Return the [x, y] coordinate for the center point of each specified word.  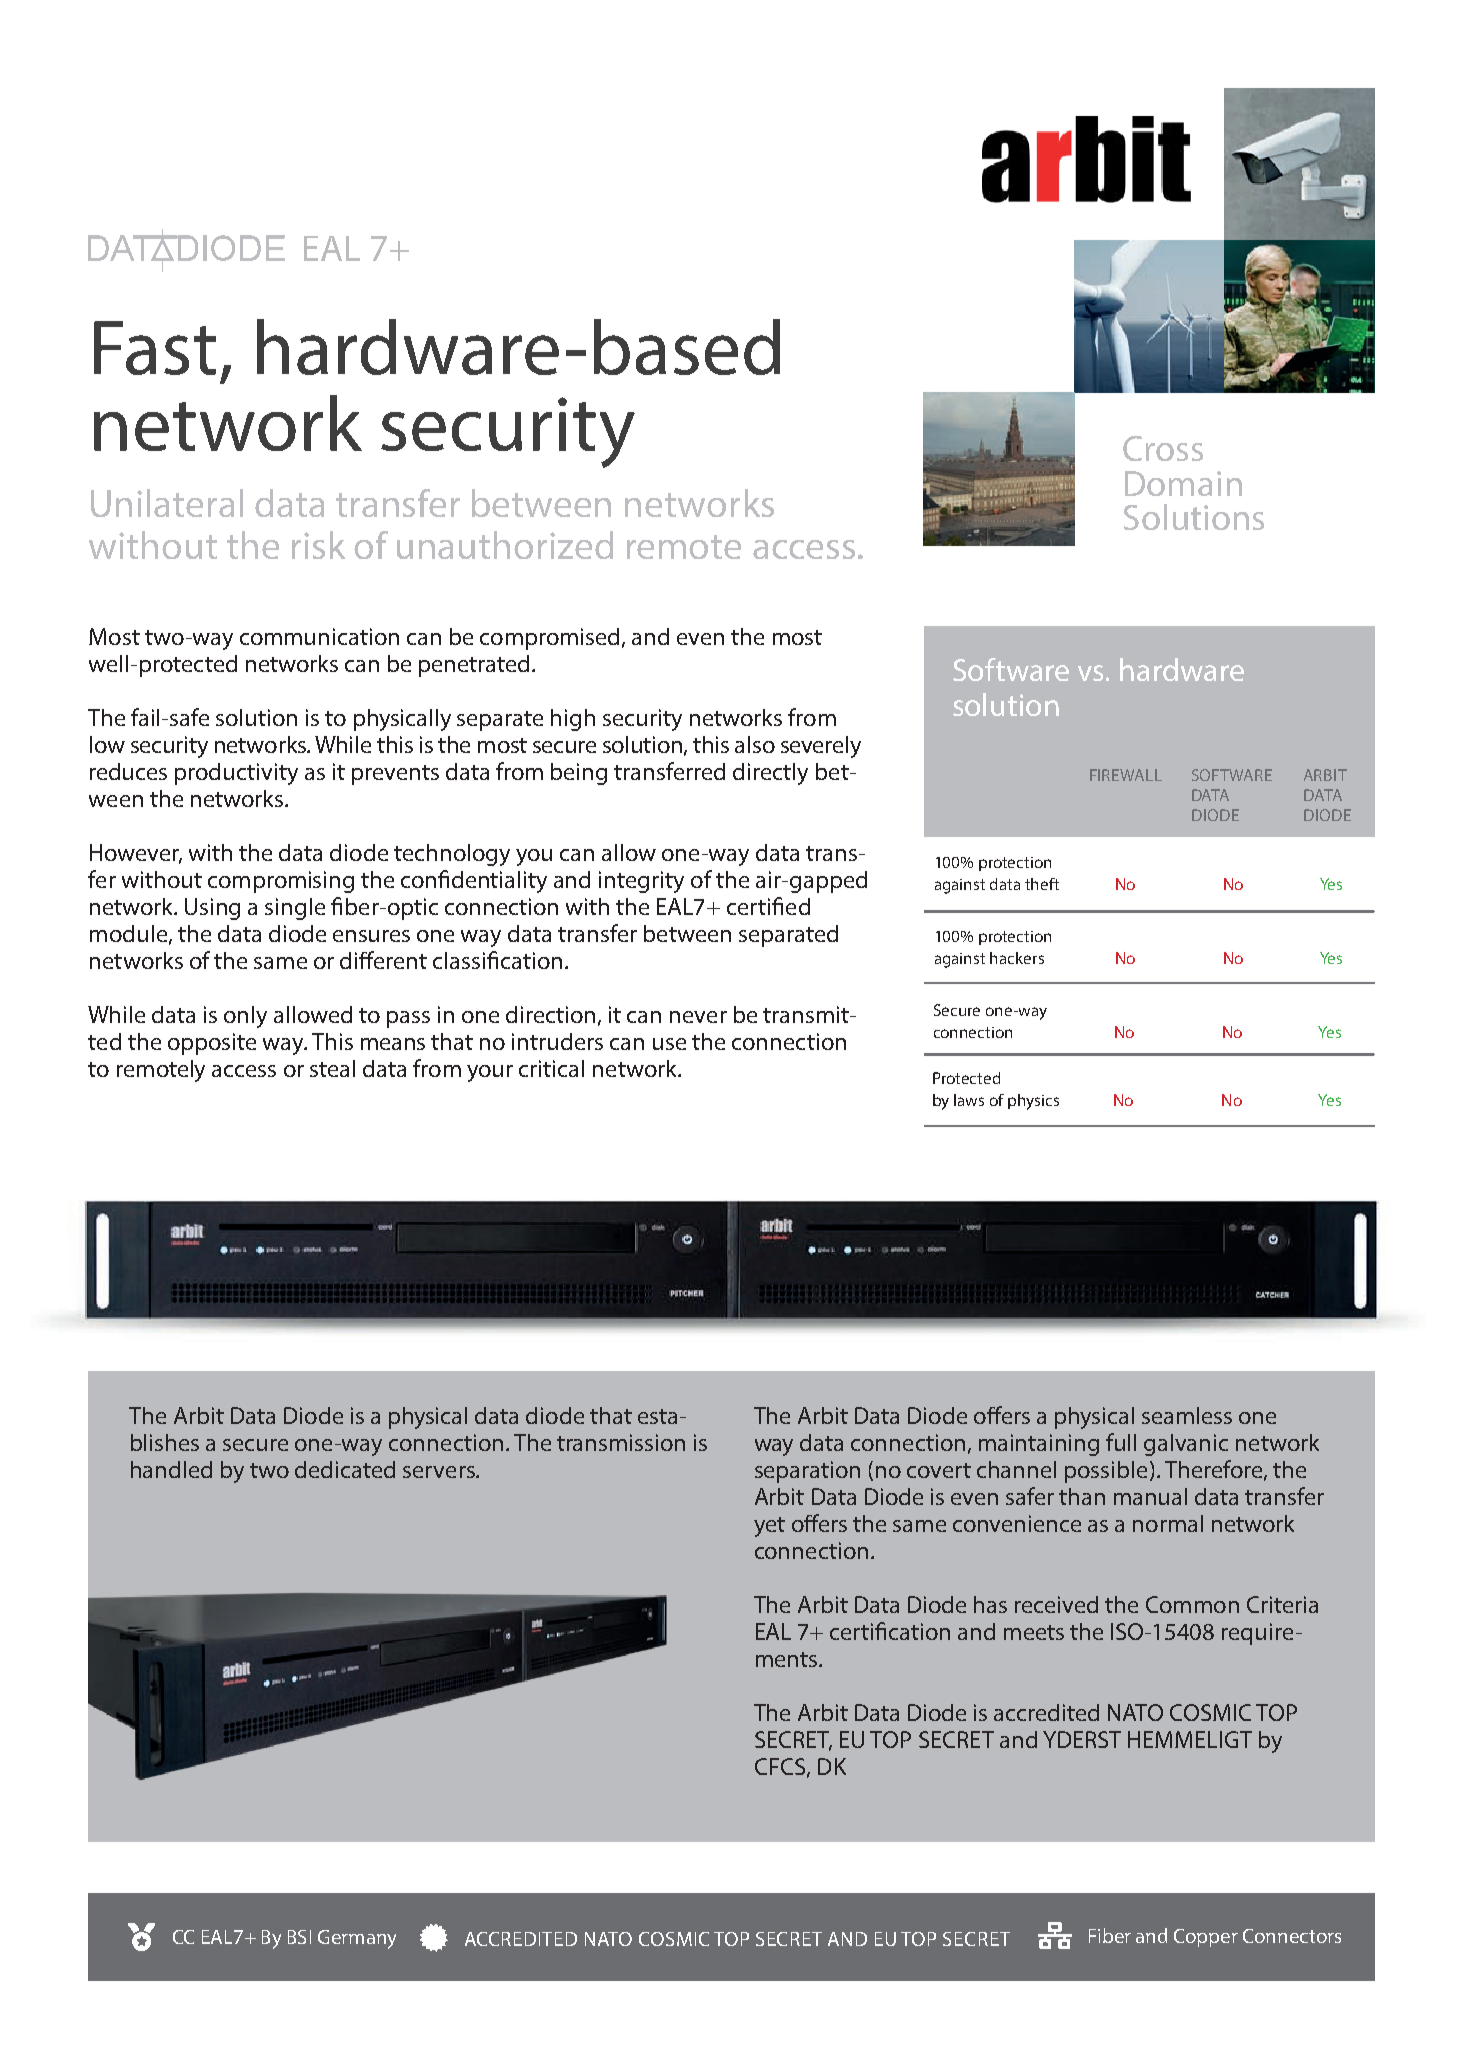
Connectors [1292, 1936]
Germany [357, 1939]
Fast [155, 348]
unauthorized [505, 545]
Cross [1163, 448]
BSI [299, 1937]
